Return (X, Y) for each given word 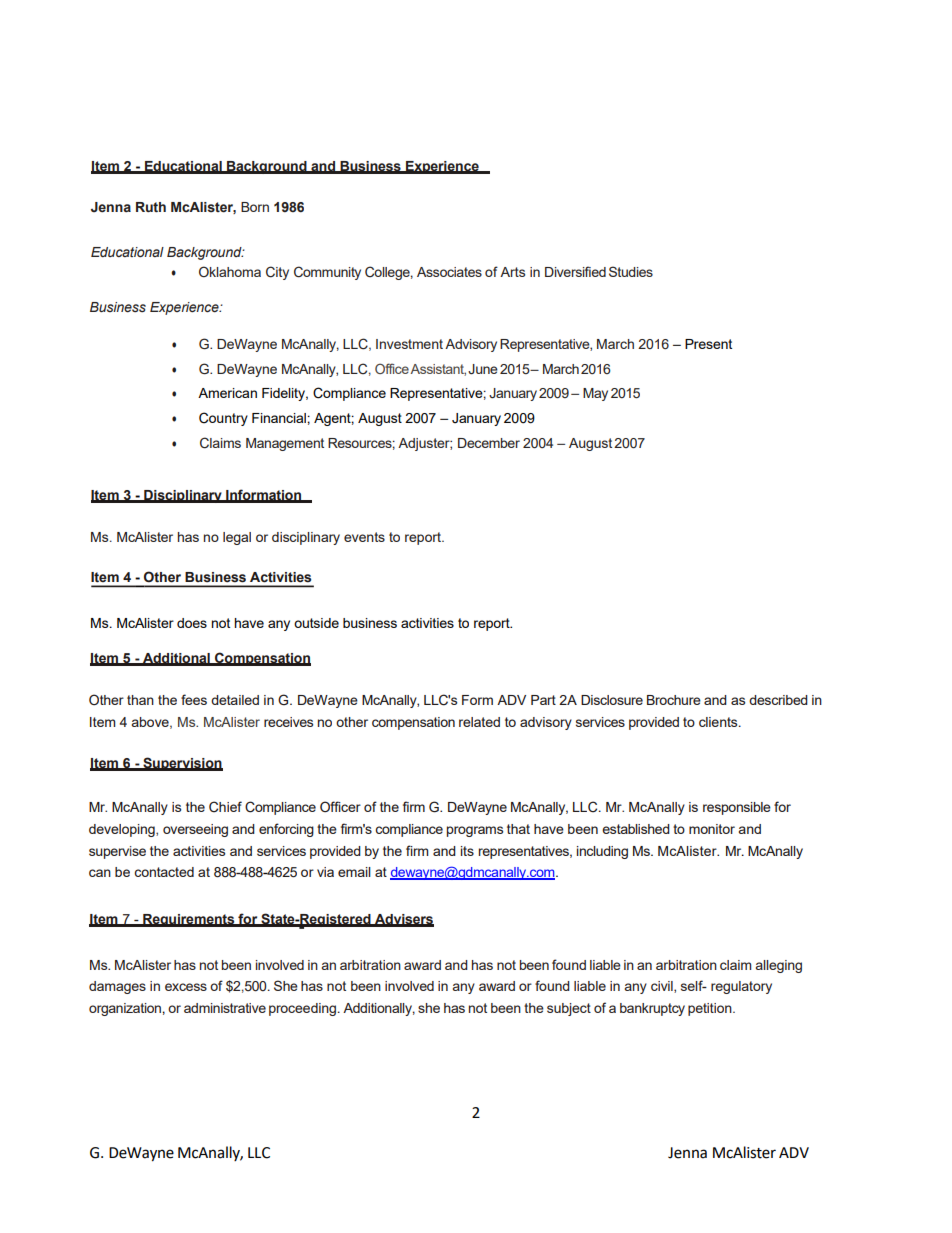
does (192, 623)
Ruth (151, 207)
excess (186, 987)
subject (569, 1009)
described (778, 700)
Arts (512, 272)
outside (316, 623)
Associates (449, 272)
